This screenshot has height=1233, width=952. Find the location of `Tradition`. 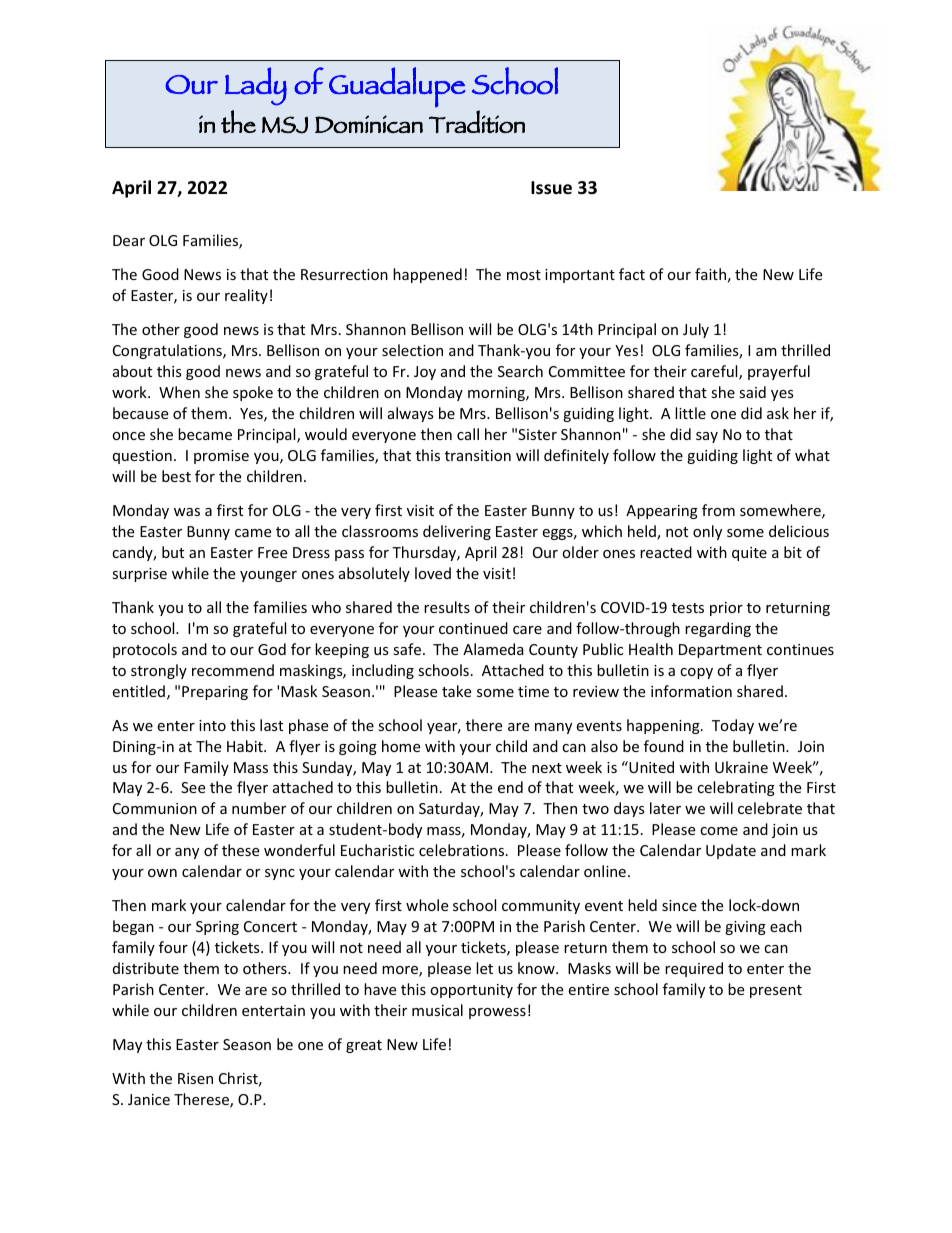

Tradition is located at coordinates (477, 121).
